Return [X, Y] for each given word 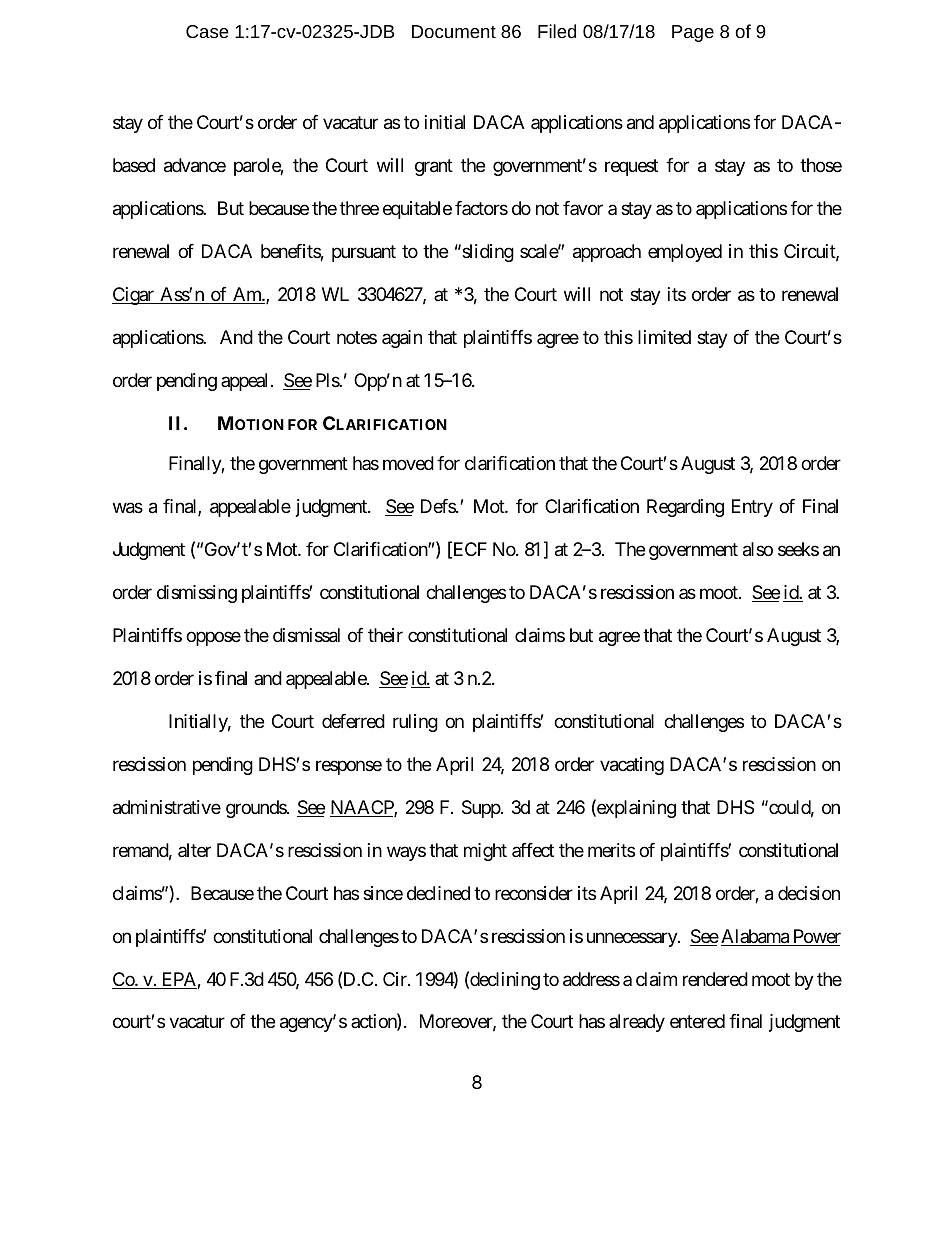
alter [194, 850]
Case [207, 31]
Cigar [134, 296]
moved [408, 463]
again [402, 339]
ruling [415, 723]
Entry [752, 508]
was [128, 508]
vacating [632, 766]
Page [693, 33]
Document [454, 31]
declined [438, 893]
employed [685, 253]
